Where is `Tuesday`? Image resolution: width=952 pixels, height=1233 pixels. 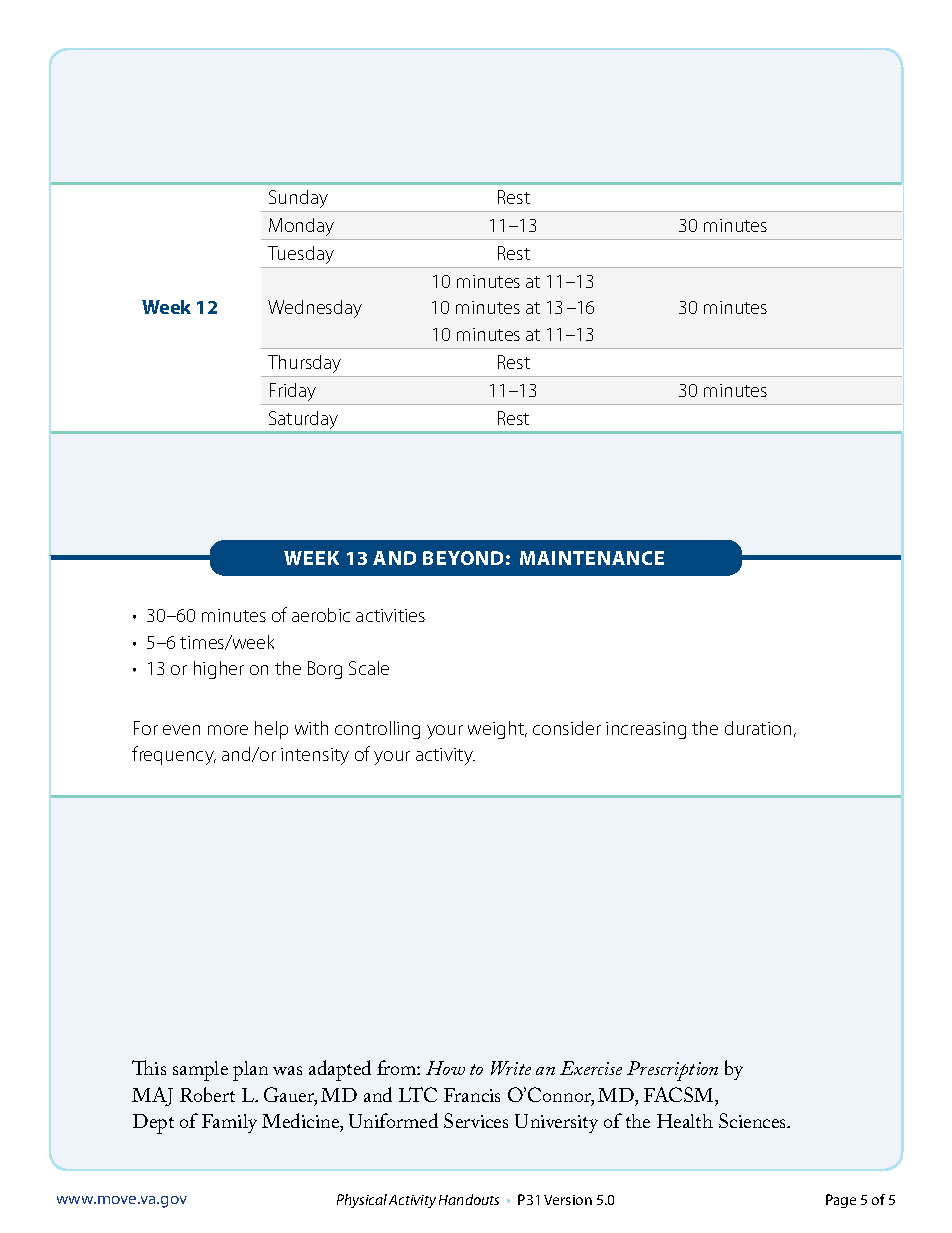
Tuesday is located at coordinates (301, 257).
